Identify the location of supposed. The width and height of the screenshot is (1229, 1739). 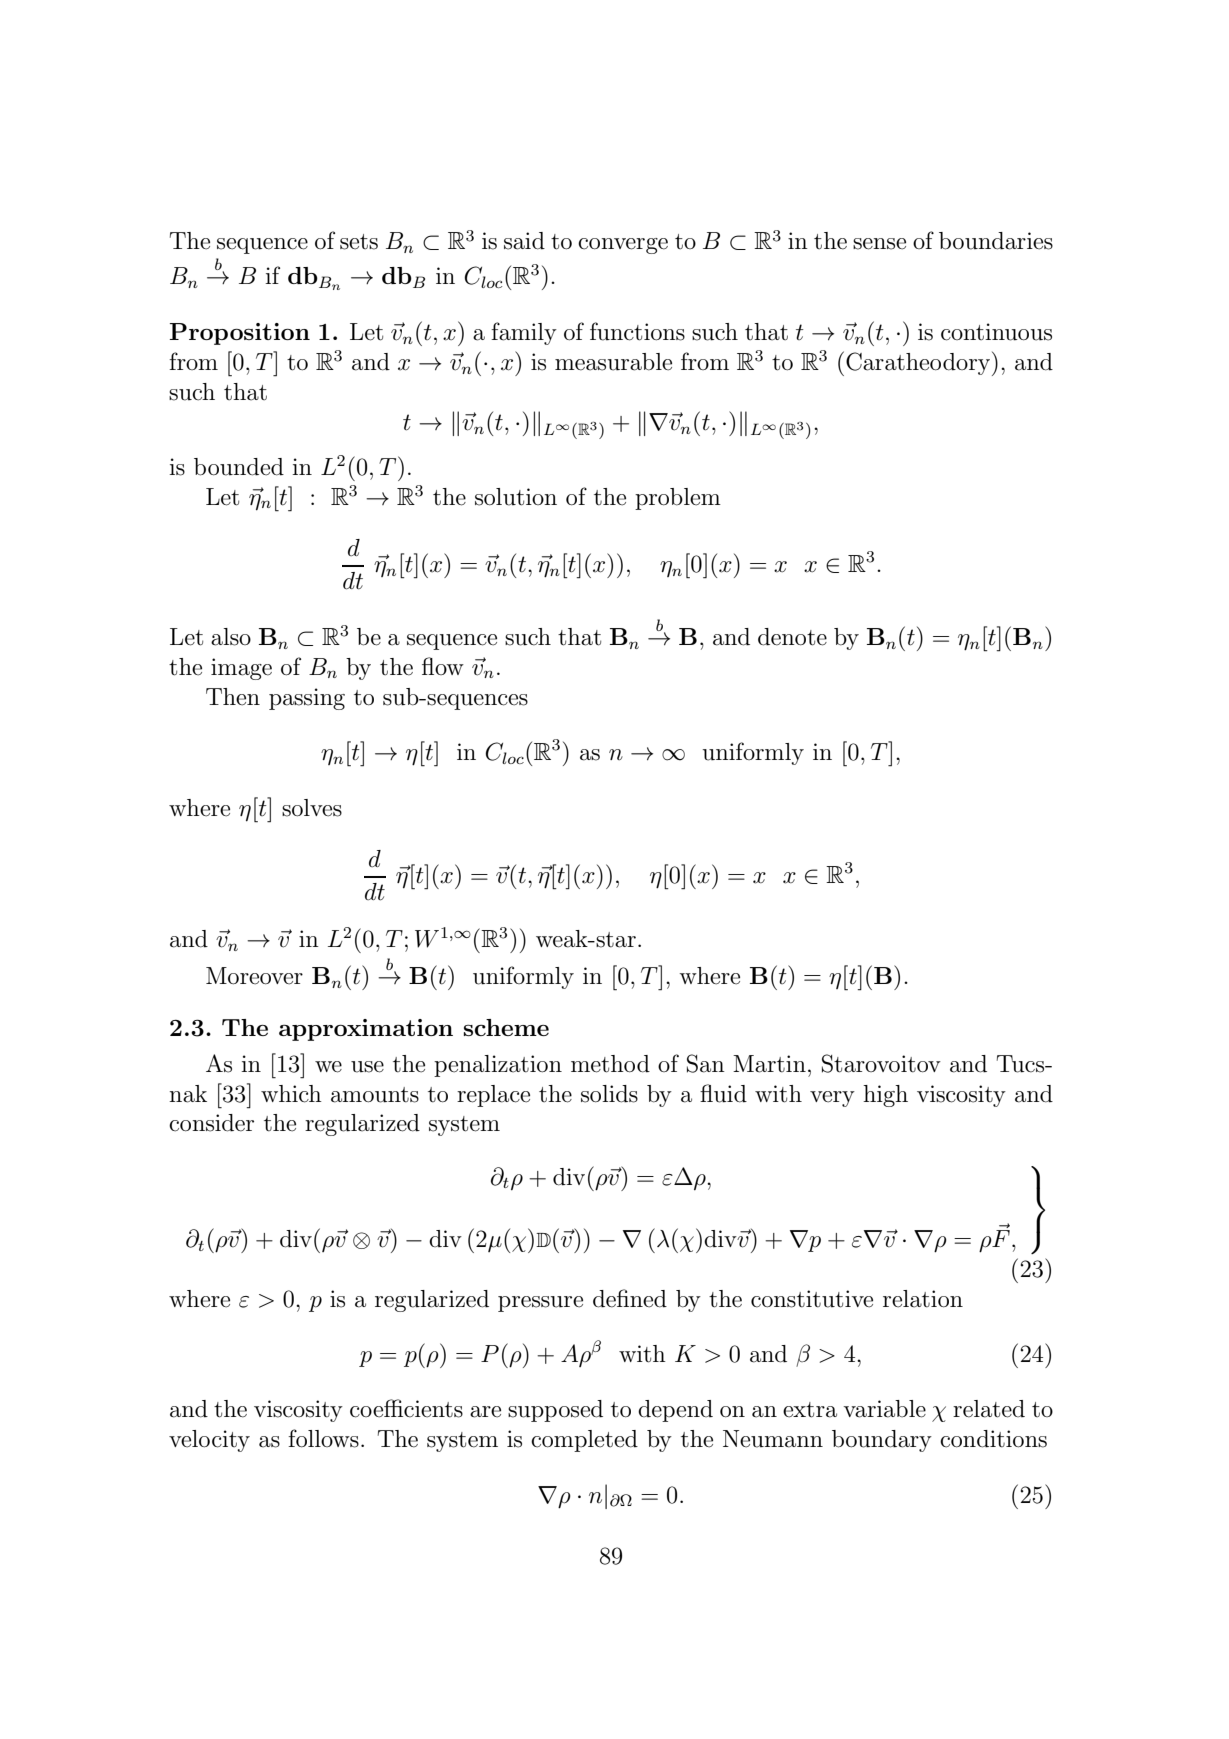
(555, 1411).
